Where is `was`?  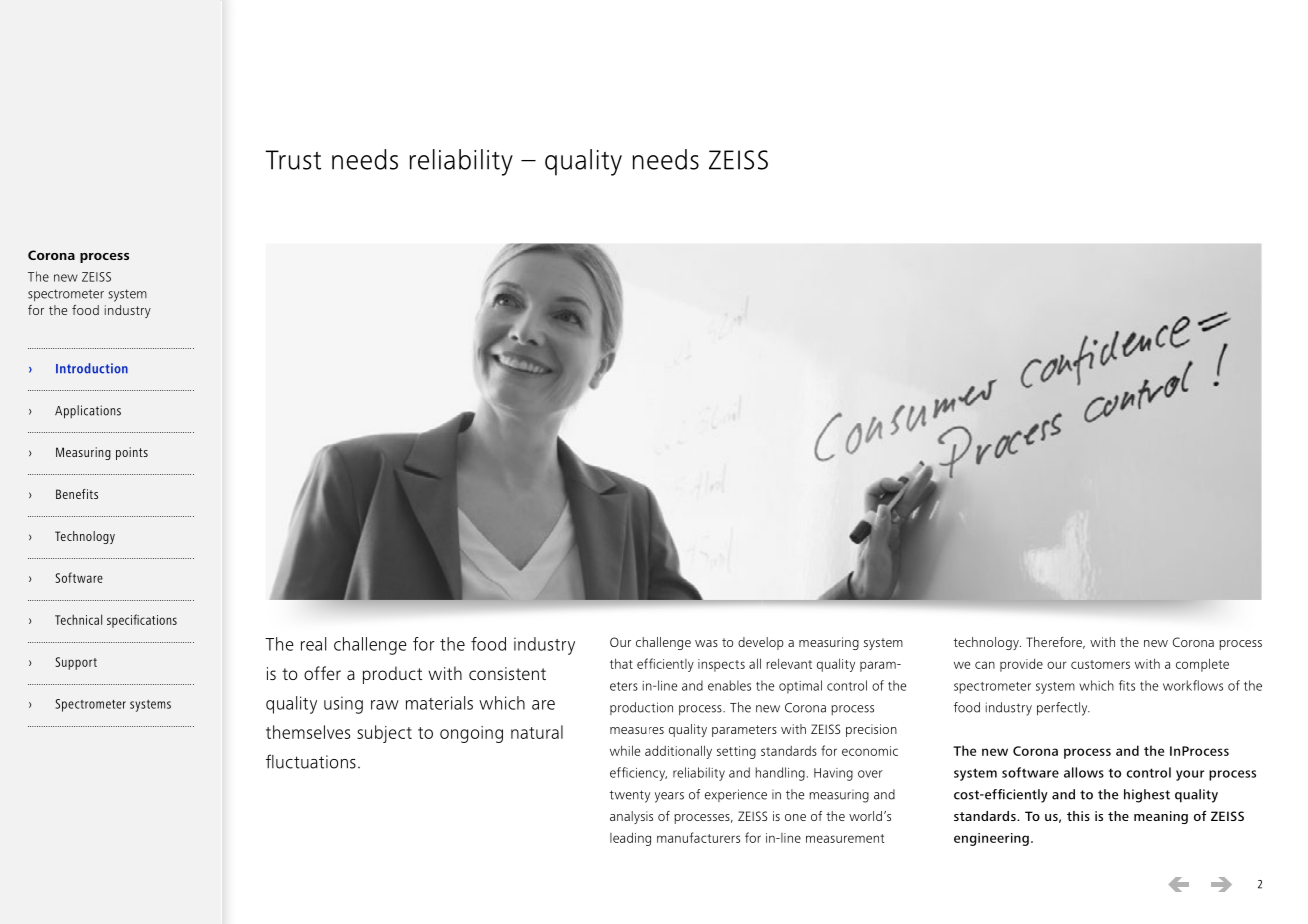
was is located at coordinates (706, 643).
